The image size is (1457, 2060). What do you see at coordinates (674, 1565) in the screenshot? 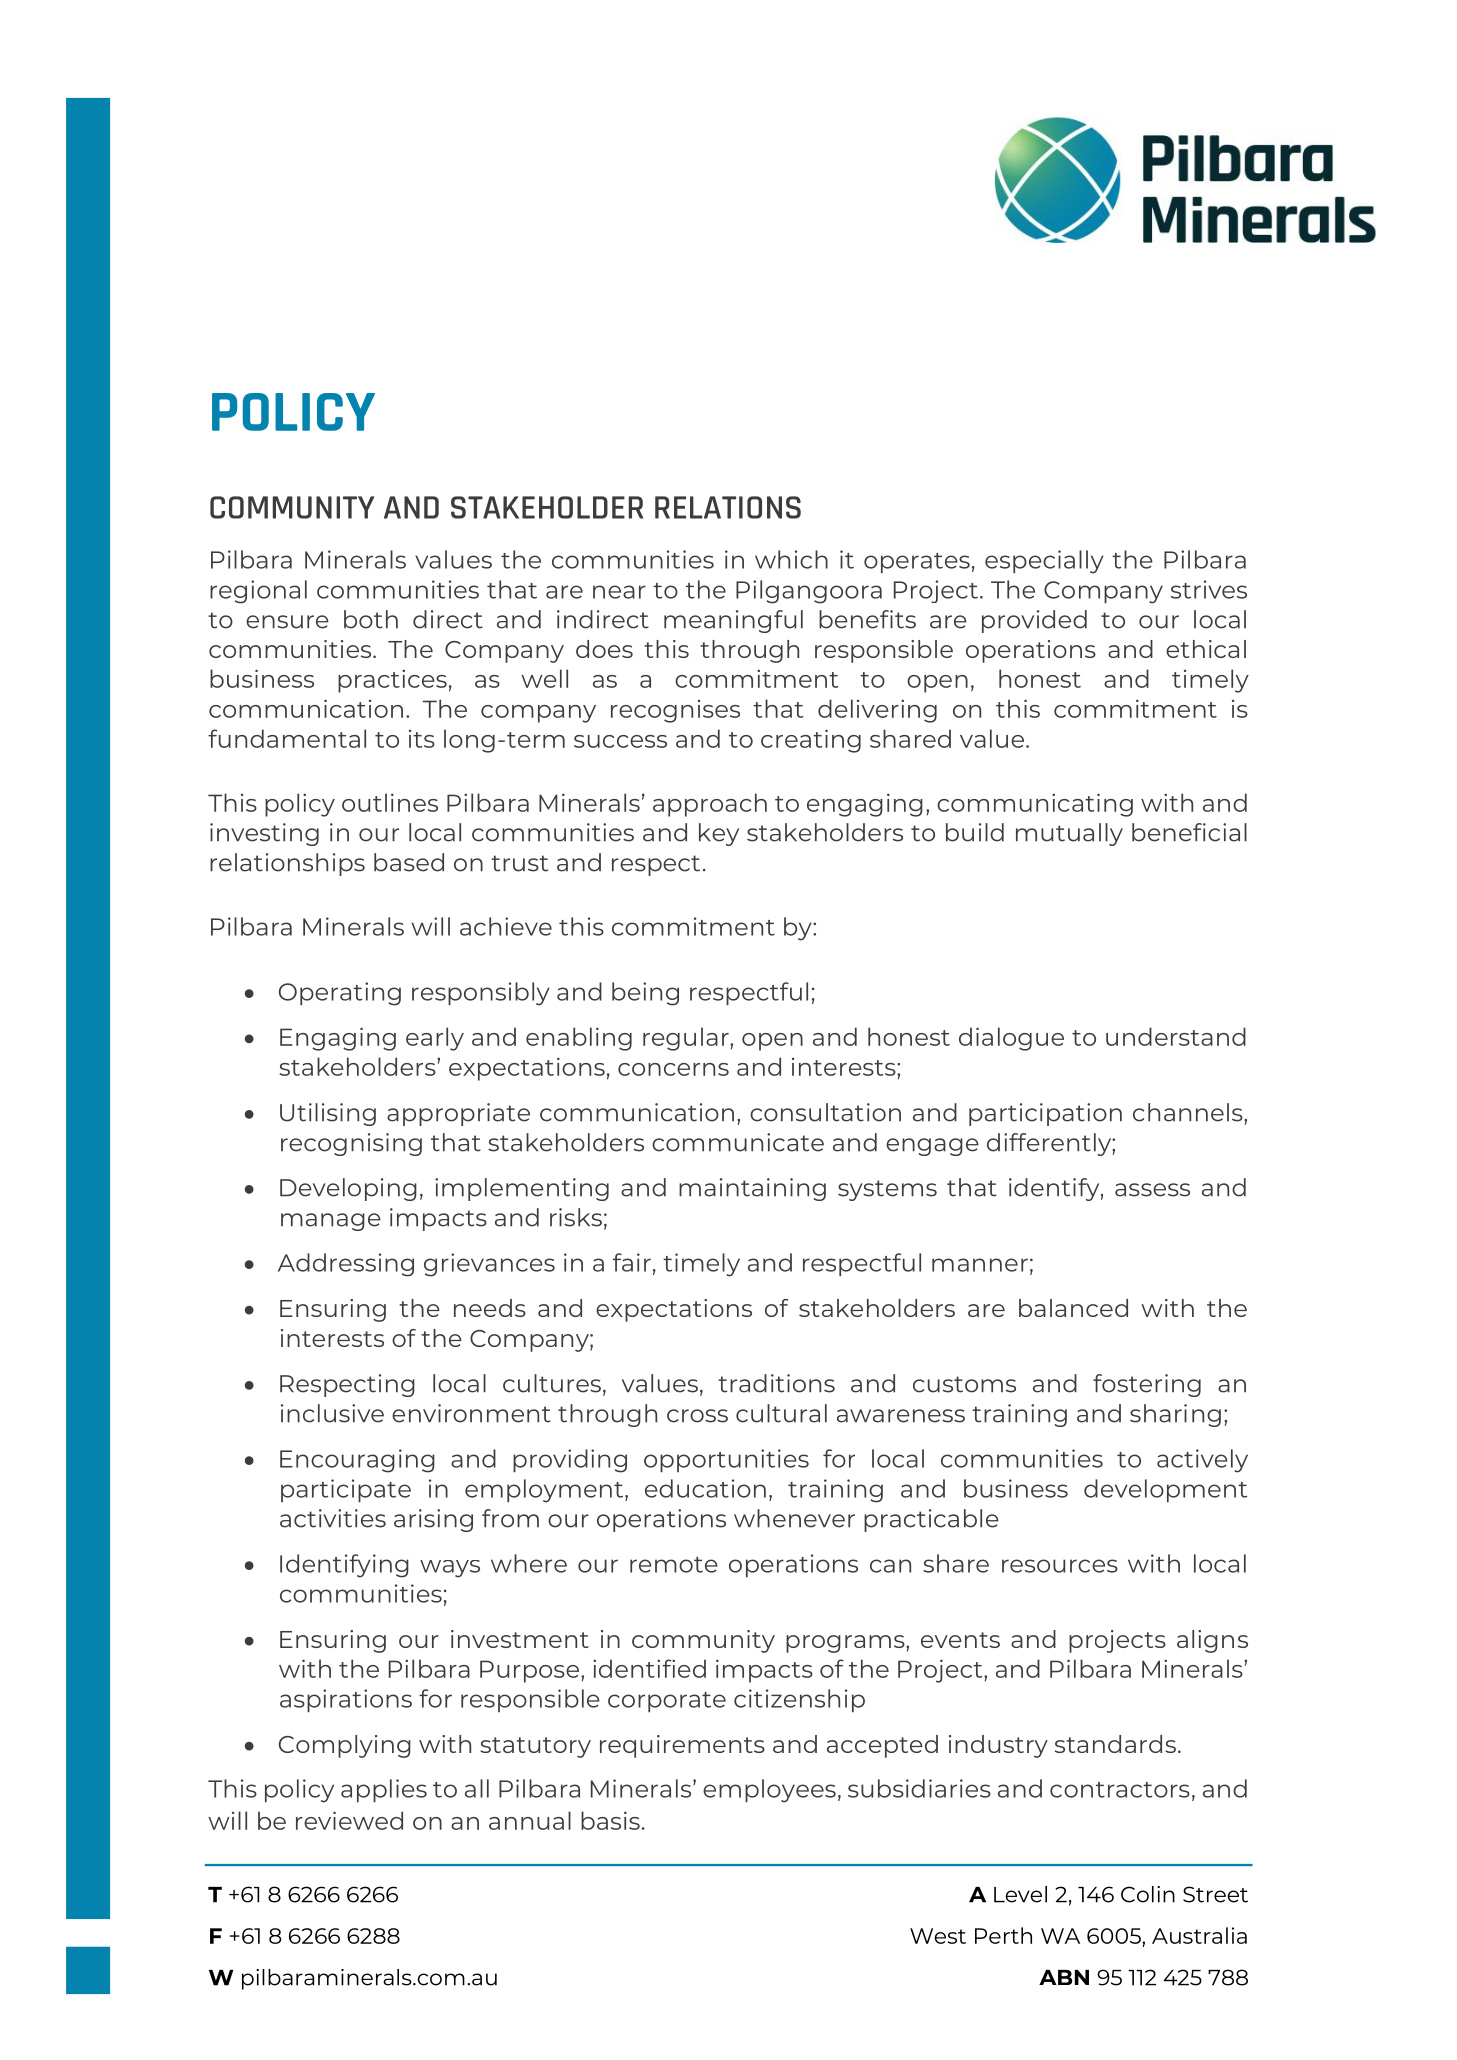
I see `remote` at bounding box center [674, 1565].
